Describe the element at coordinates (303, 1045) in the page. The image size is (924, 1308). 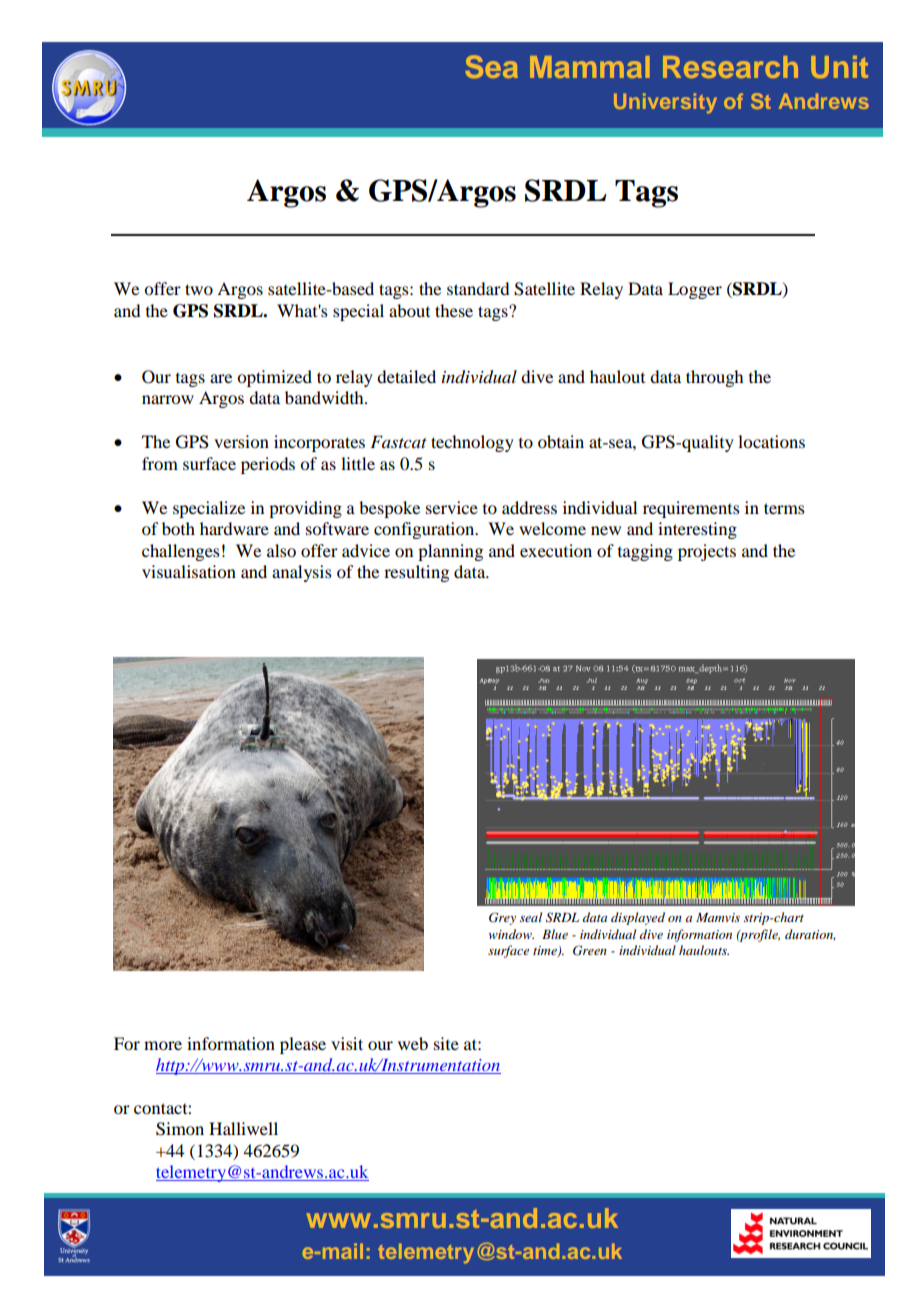
I see `please` at that location.
